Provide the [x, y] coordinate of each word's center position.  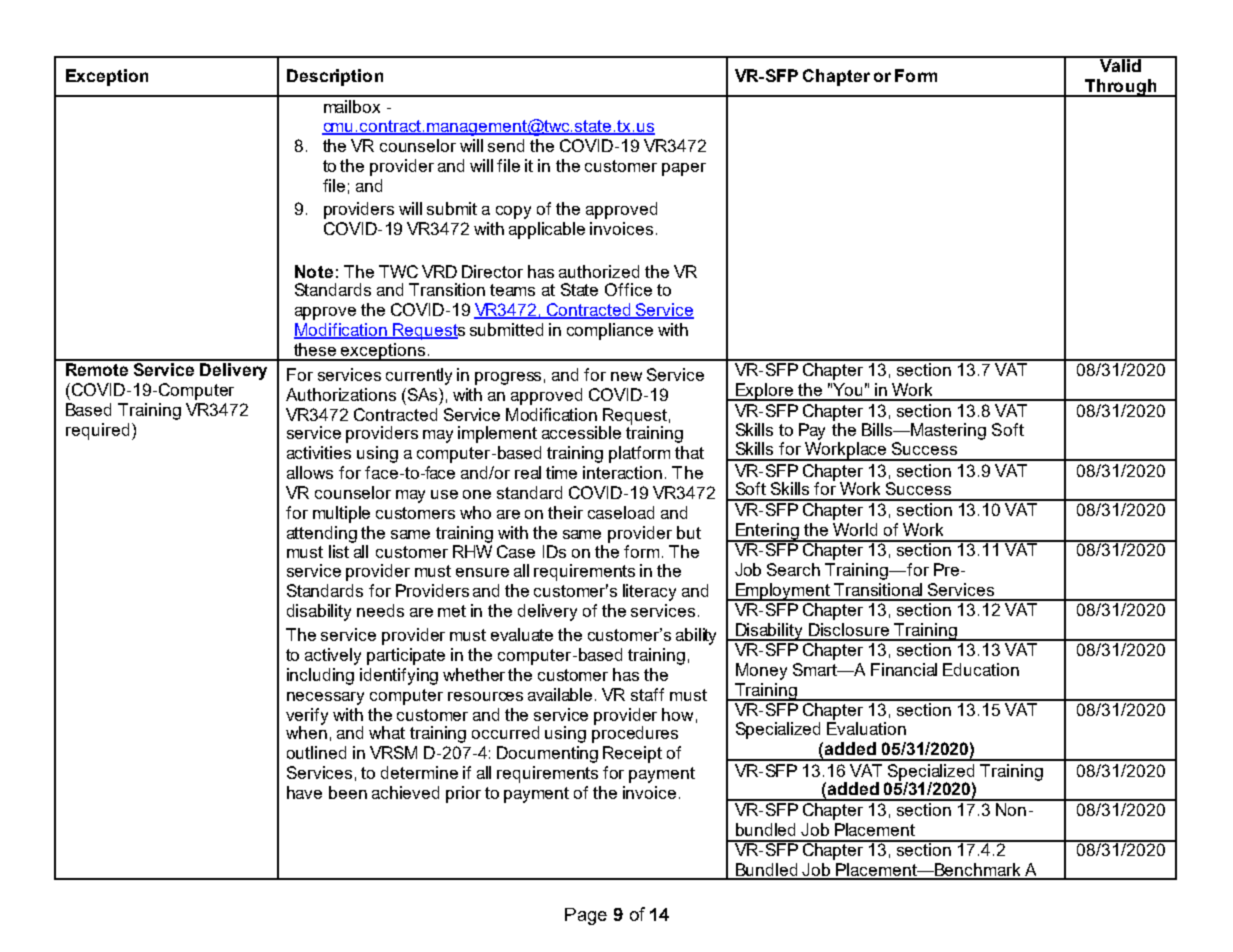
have [304, 792]
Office [628, 289]
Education [981, 669]
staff [647, 694]
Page [586, 916]
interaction [622, 472]
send [506, 145]
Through [1121, 88]
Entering [768, 532]
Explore [765, 392]
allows [310, 472]
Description [335, 77]
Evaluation [866, 728]
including [320, 676]
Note [314, 271]
